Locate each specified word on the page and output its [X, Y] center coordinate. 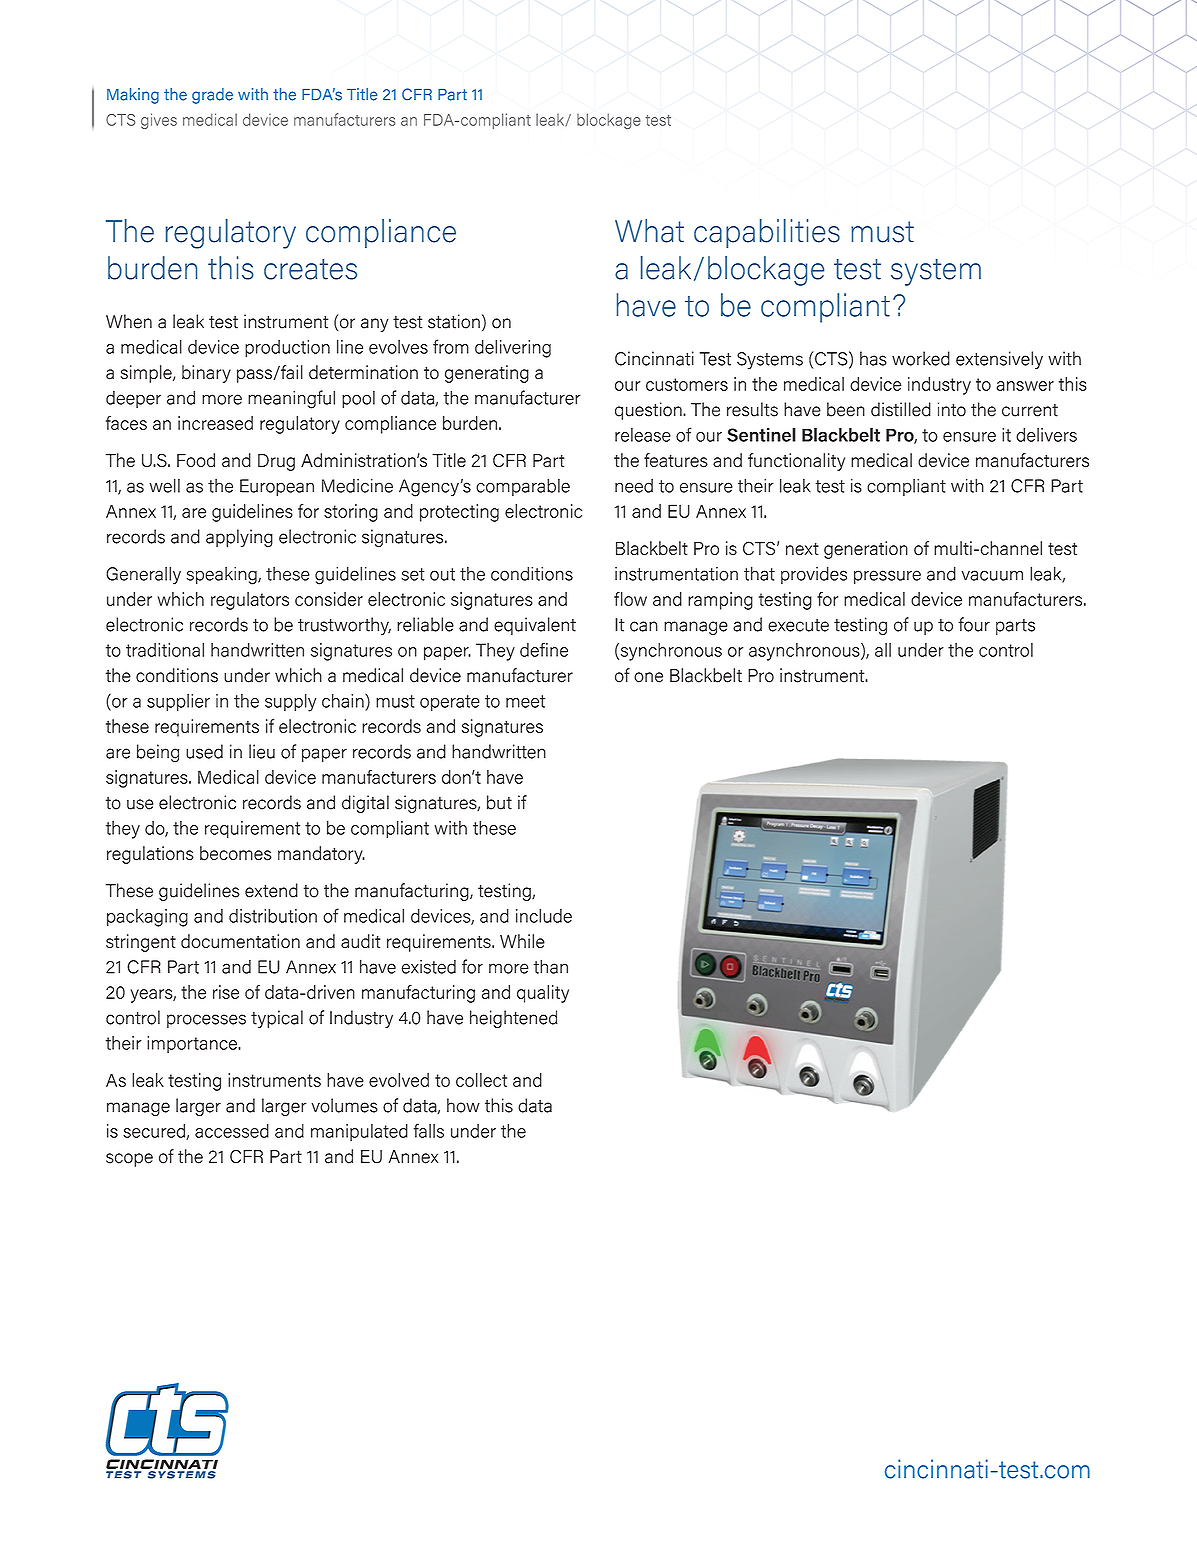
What [649, 231]
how [463, 1105]
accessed [232, 1131]
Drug [276, 462]
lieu [262, 751]
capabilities [767, 233]
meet [525, 701]
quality [543, 994]
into [952, 409]
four [974, 624]
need [634, 486]
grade [212, 96]
